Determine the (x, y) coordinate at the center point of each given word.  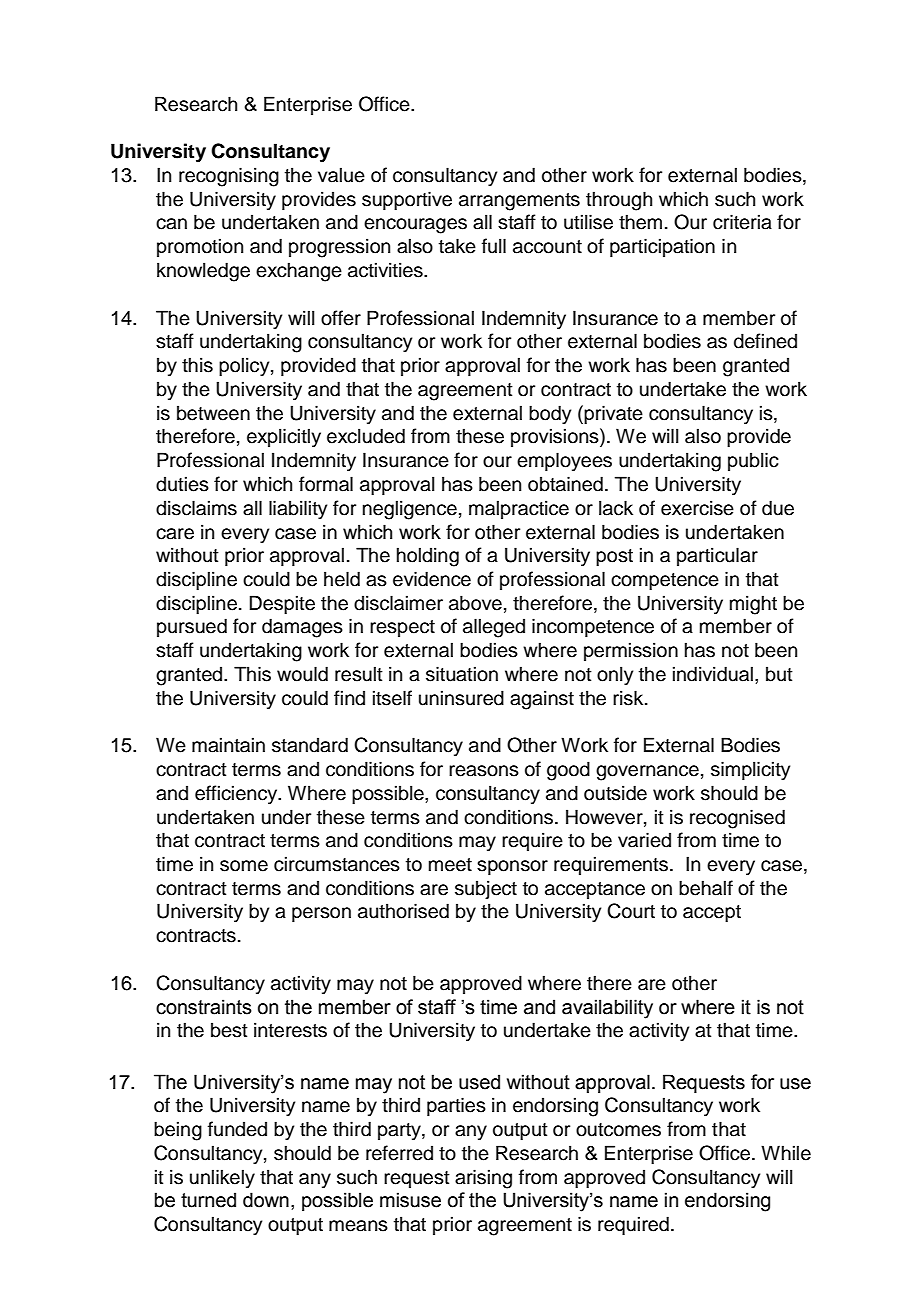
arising (483, 1179)
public (753, 461)
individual (713, 674)
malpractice (519, 509)
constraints (204, 1007)
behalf (706, 888)
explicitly (284, 438)
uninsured (461, 698)
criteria (742, 222)
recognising (229, 177)
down (266, 1200)
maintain (228, 745)
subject (486, 889)
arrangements (519, 202)
